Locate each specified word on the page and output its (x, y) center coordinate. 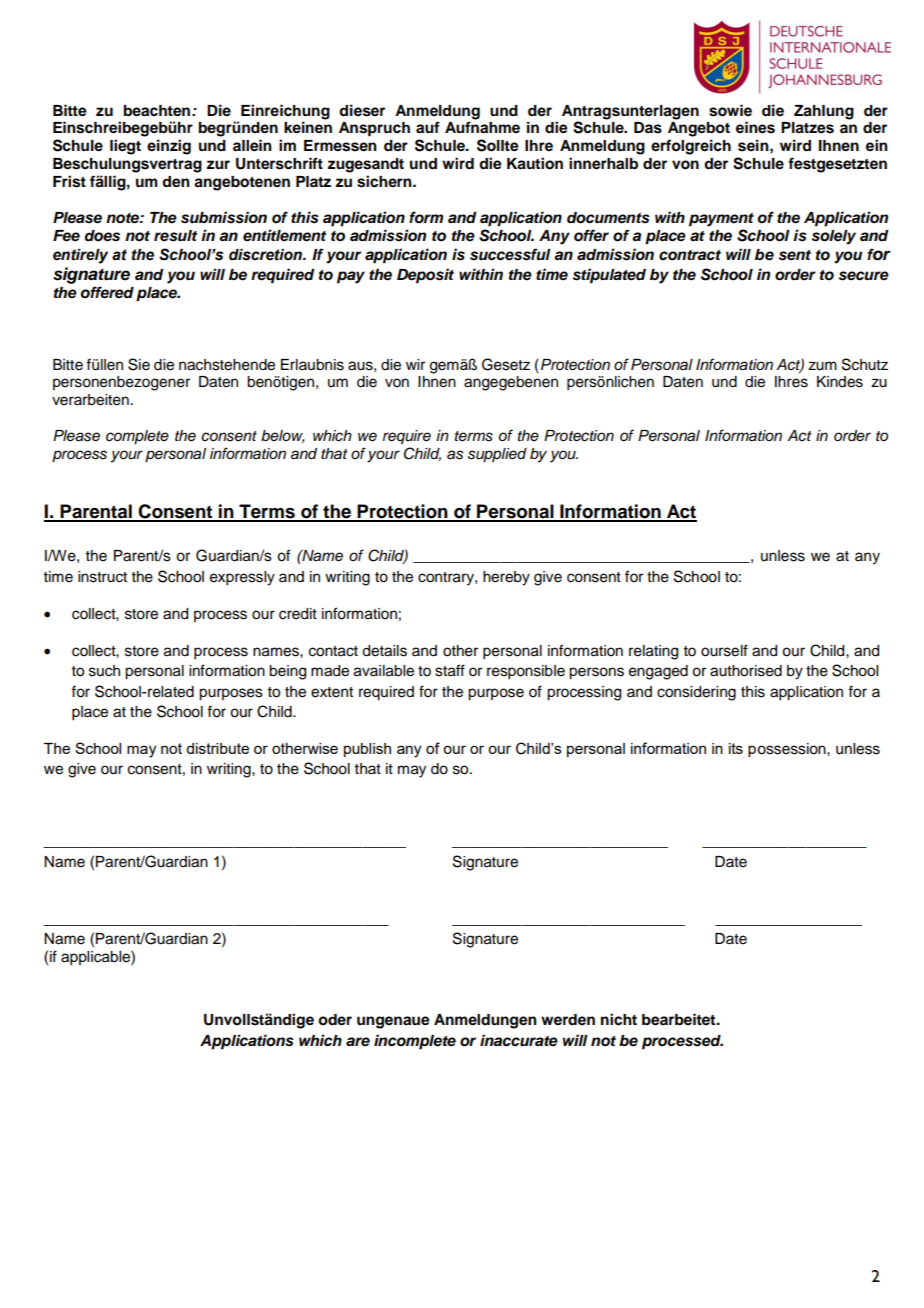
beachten (158, 111)
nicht (619, 1019)
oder (335, 1020)
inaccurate (519, 1040)
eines (755, 127)
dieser (362, 110)
